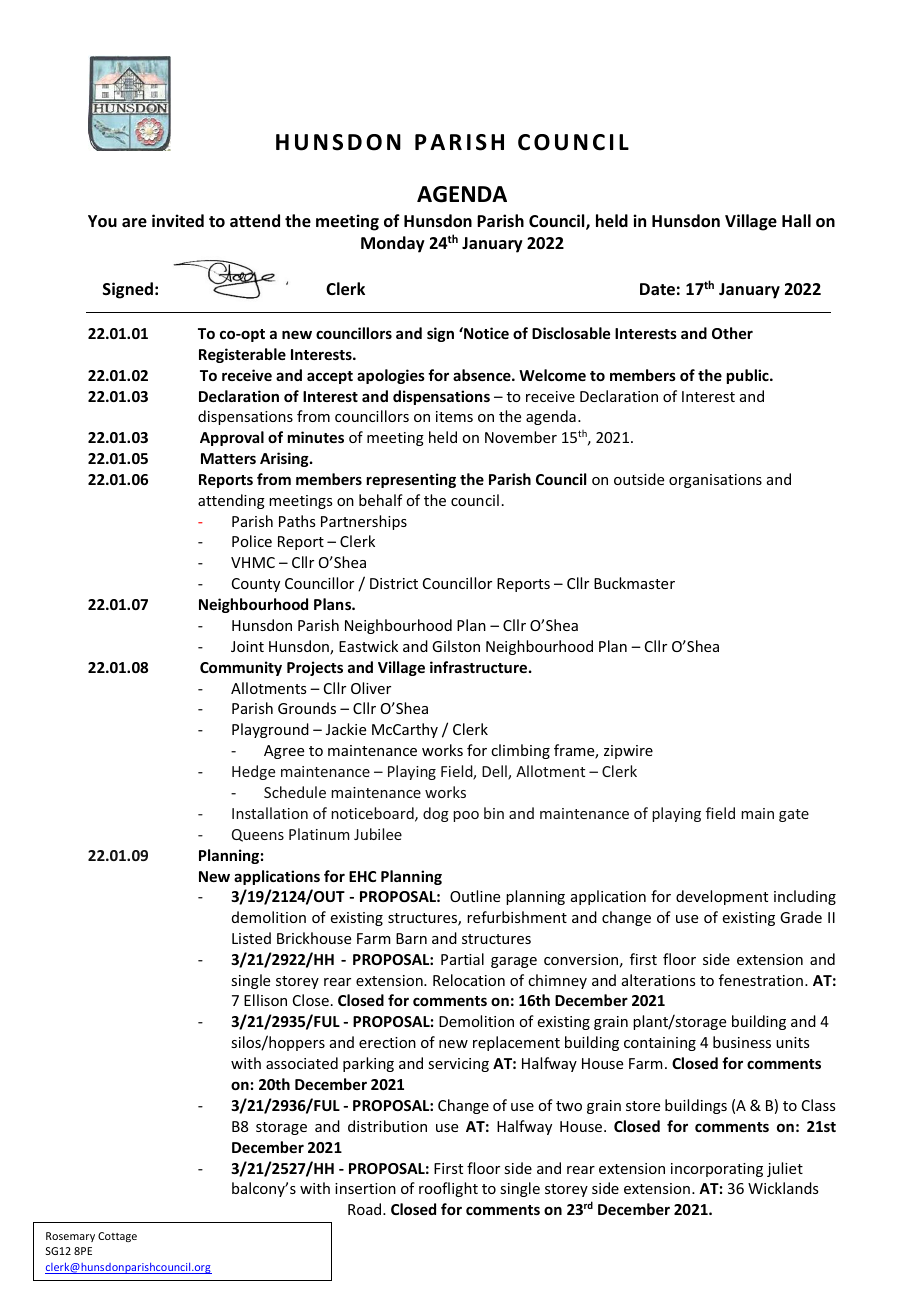 The width and height of the screenshot is (924, 1308). I want to click on Dell, so click(495, 772).
